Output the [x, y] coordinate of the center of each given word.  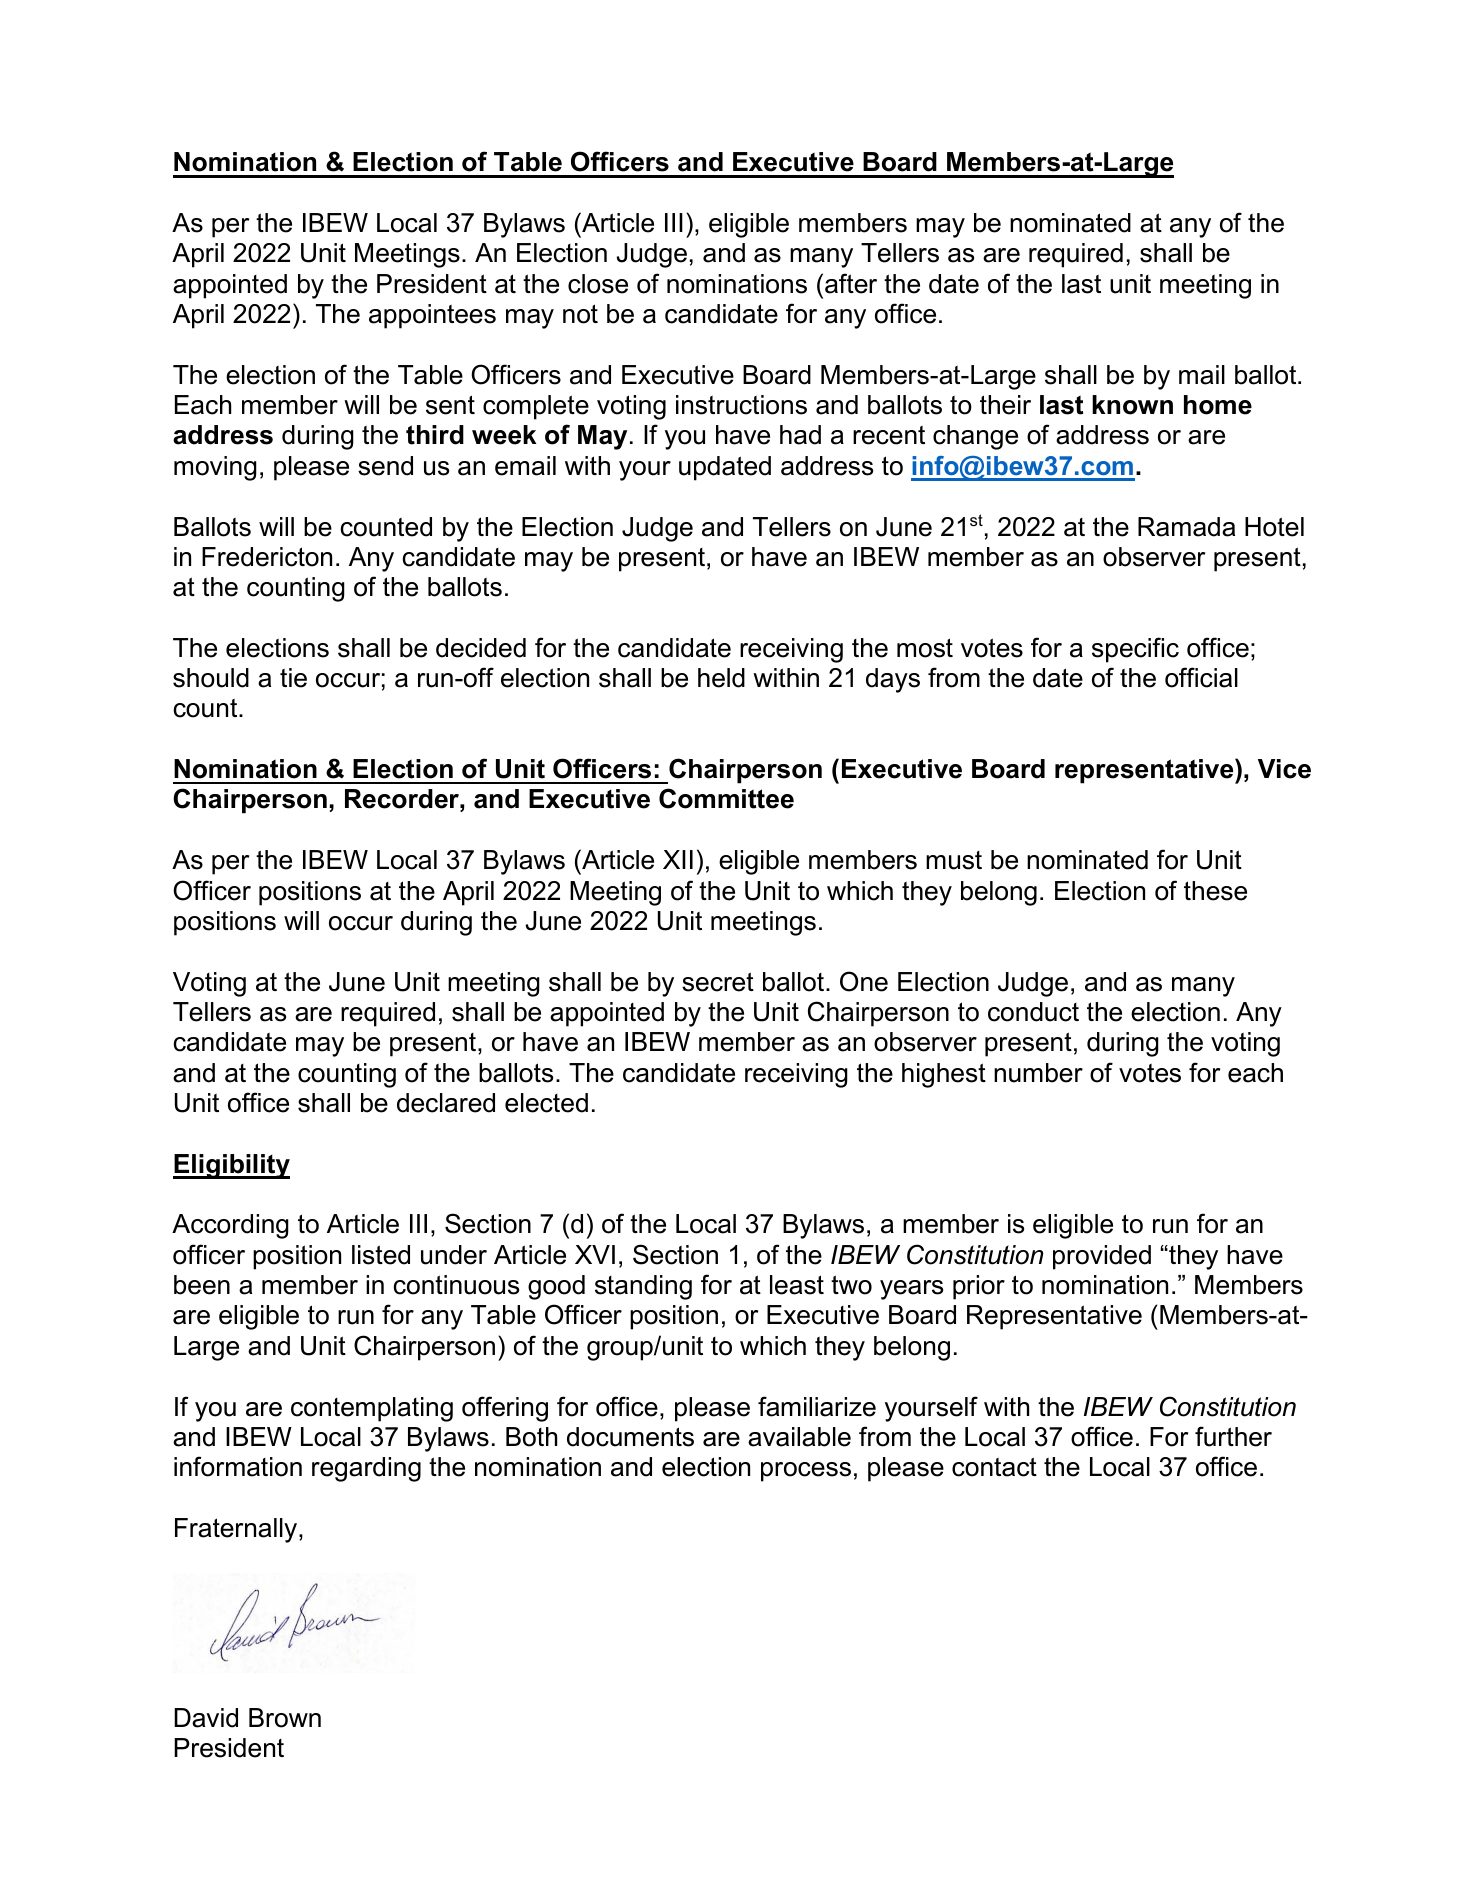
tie [293, 678]
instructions [741, 405]
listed [381, 1255]
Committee [726, 798]
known [1132, 405]
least [797, 1285]
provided [1102, 1257]
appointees [432, 316]
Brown [285, 1718]
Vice [1284, 769]
